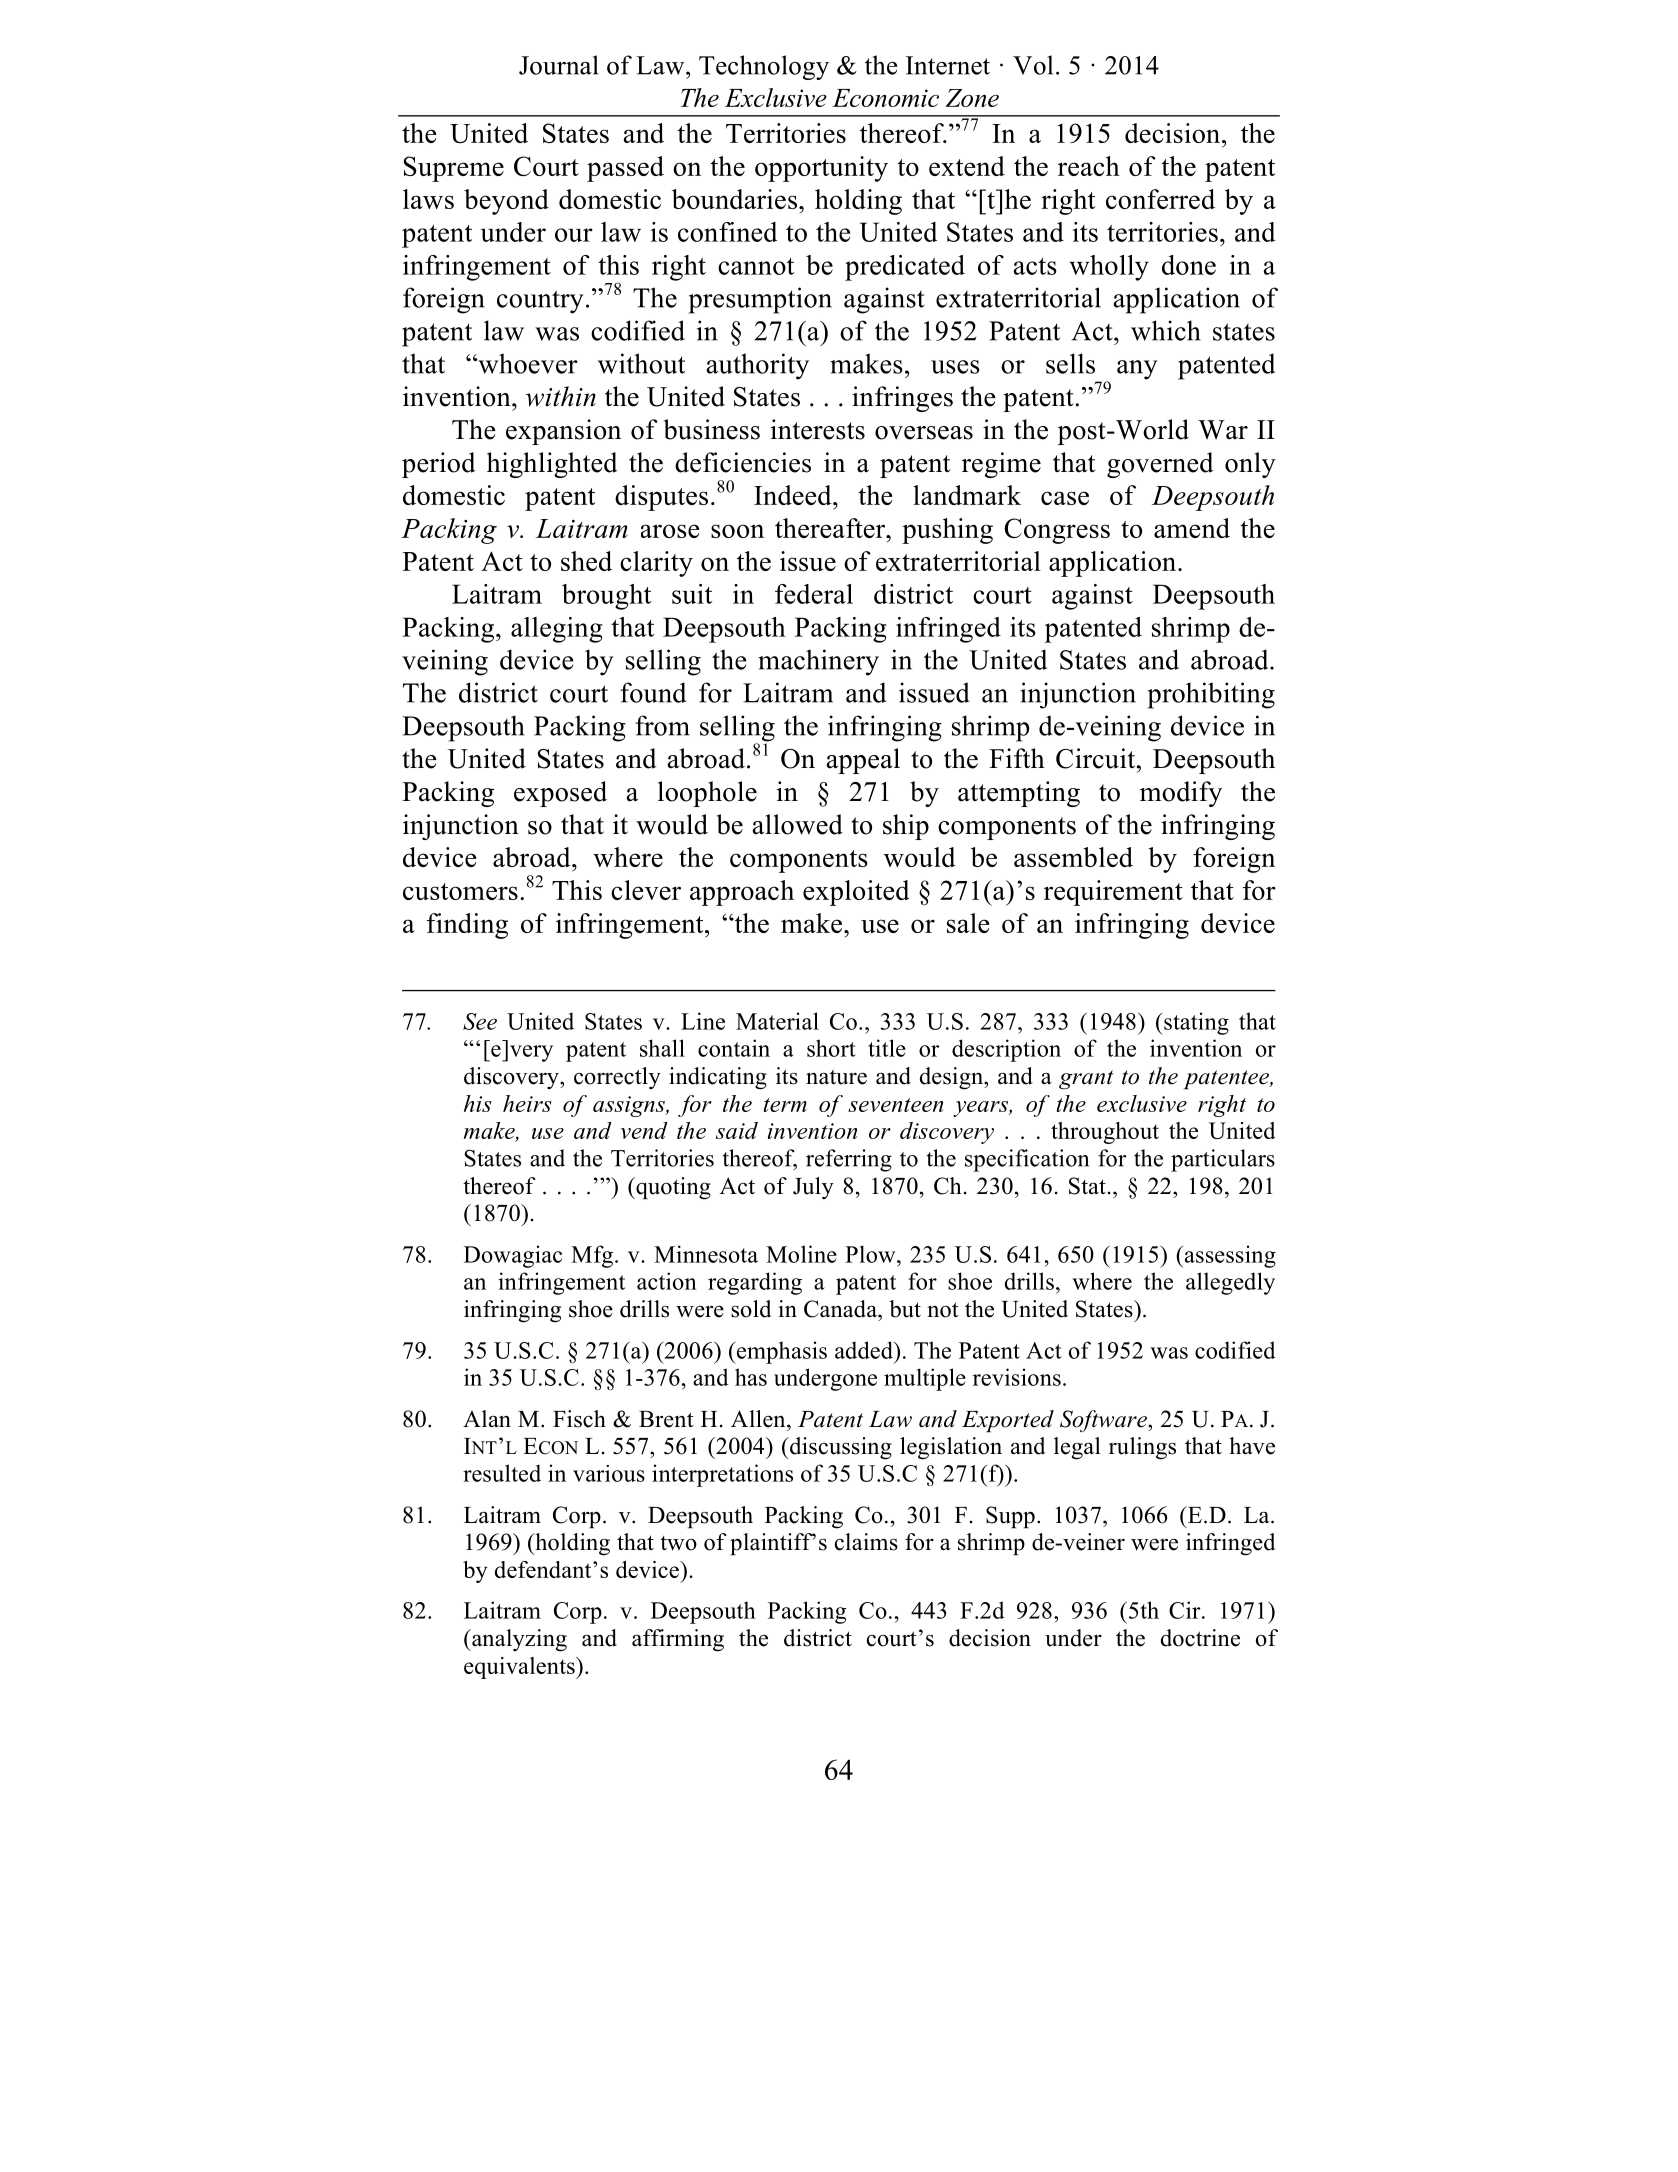  I want to click on assessing, so click(1229, 1256).
